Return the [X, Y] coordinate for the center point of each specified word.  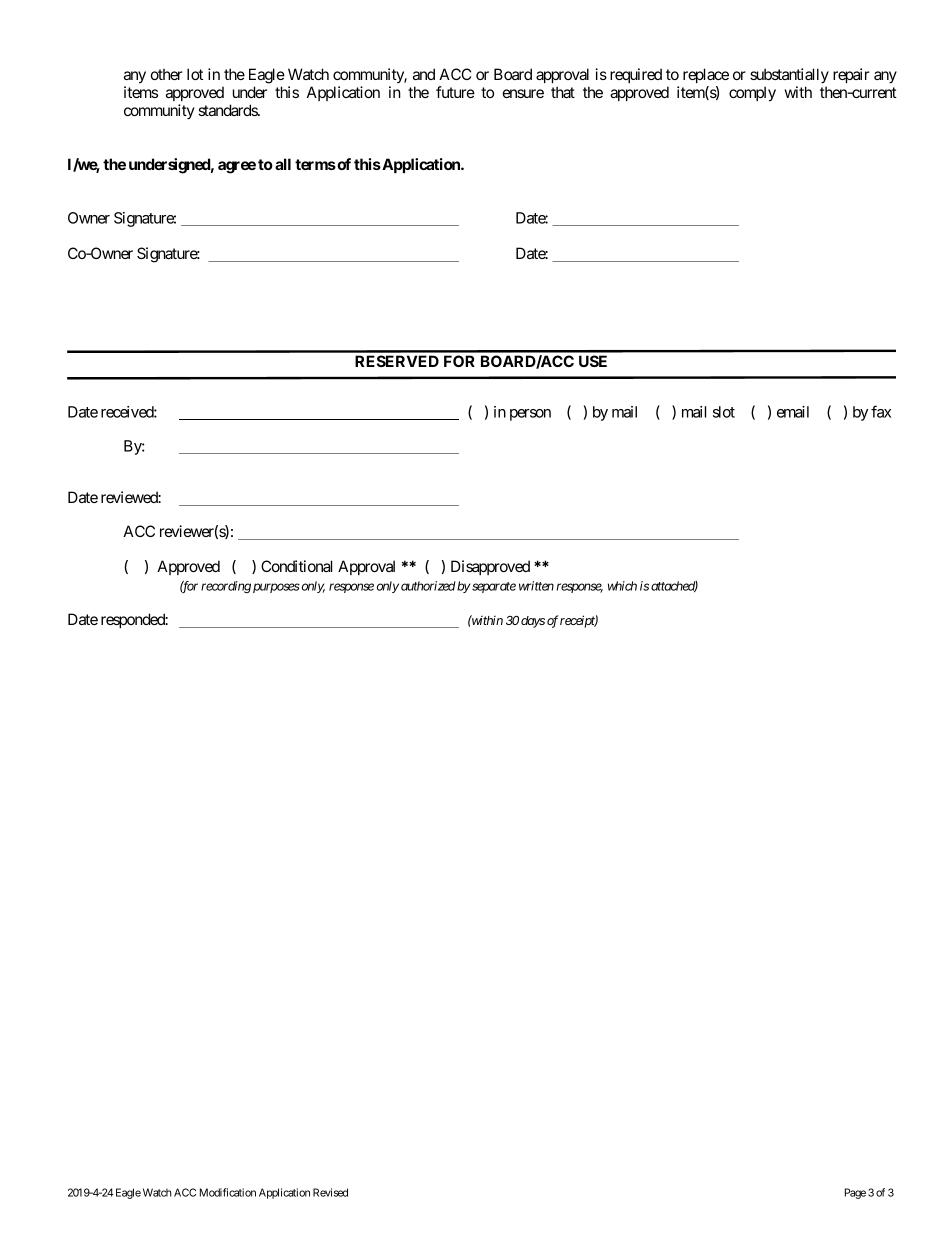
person [530, 415]
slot [724, 412]
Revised [330, 1192]
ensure [523, 93]
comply [752, 94]
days [533, 622]
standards [228, 110]
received [128, 412]
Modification [228, 1192]
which [622, 586]
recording [226, 587]
